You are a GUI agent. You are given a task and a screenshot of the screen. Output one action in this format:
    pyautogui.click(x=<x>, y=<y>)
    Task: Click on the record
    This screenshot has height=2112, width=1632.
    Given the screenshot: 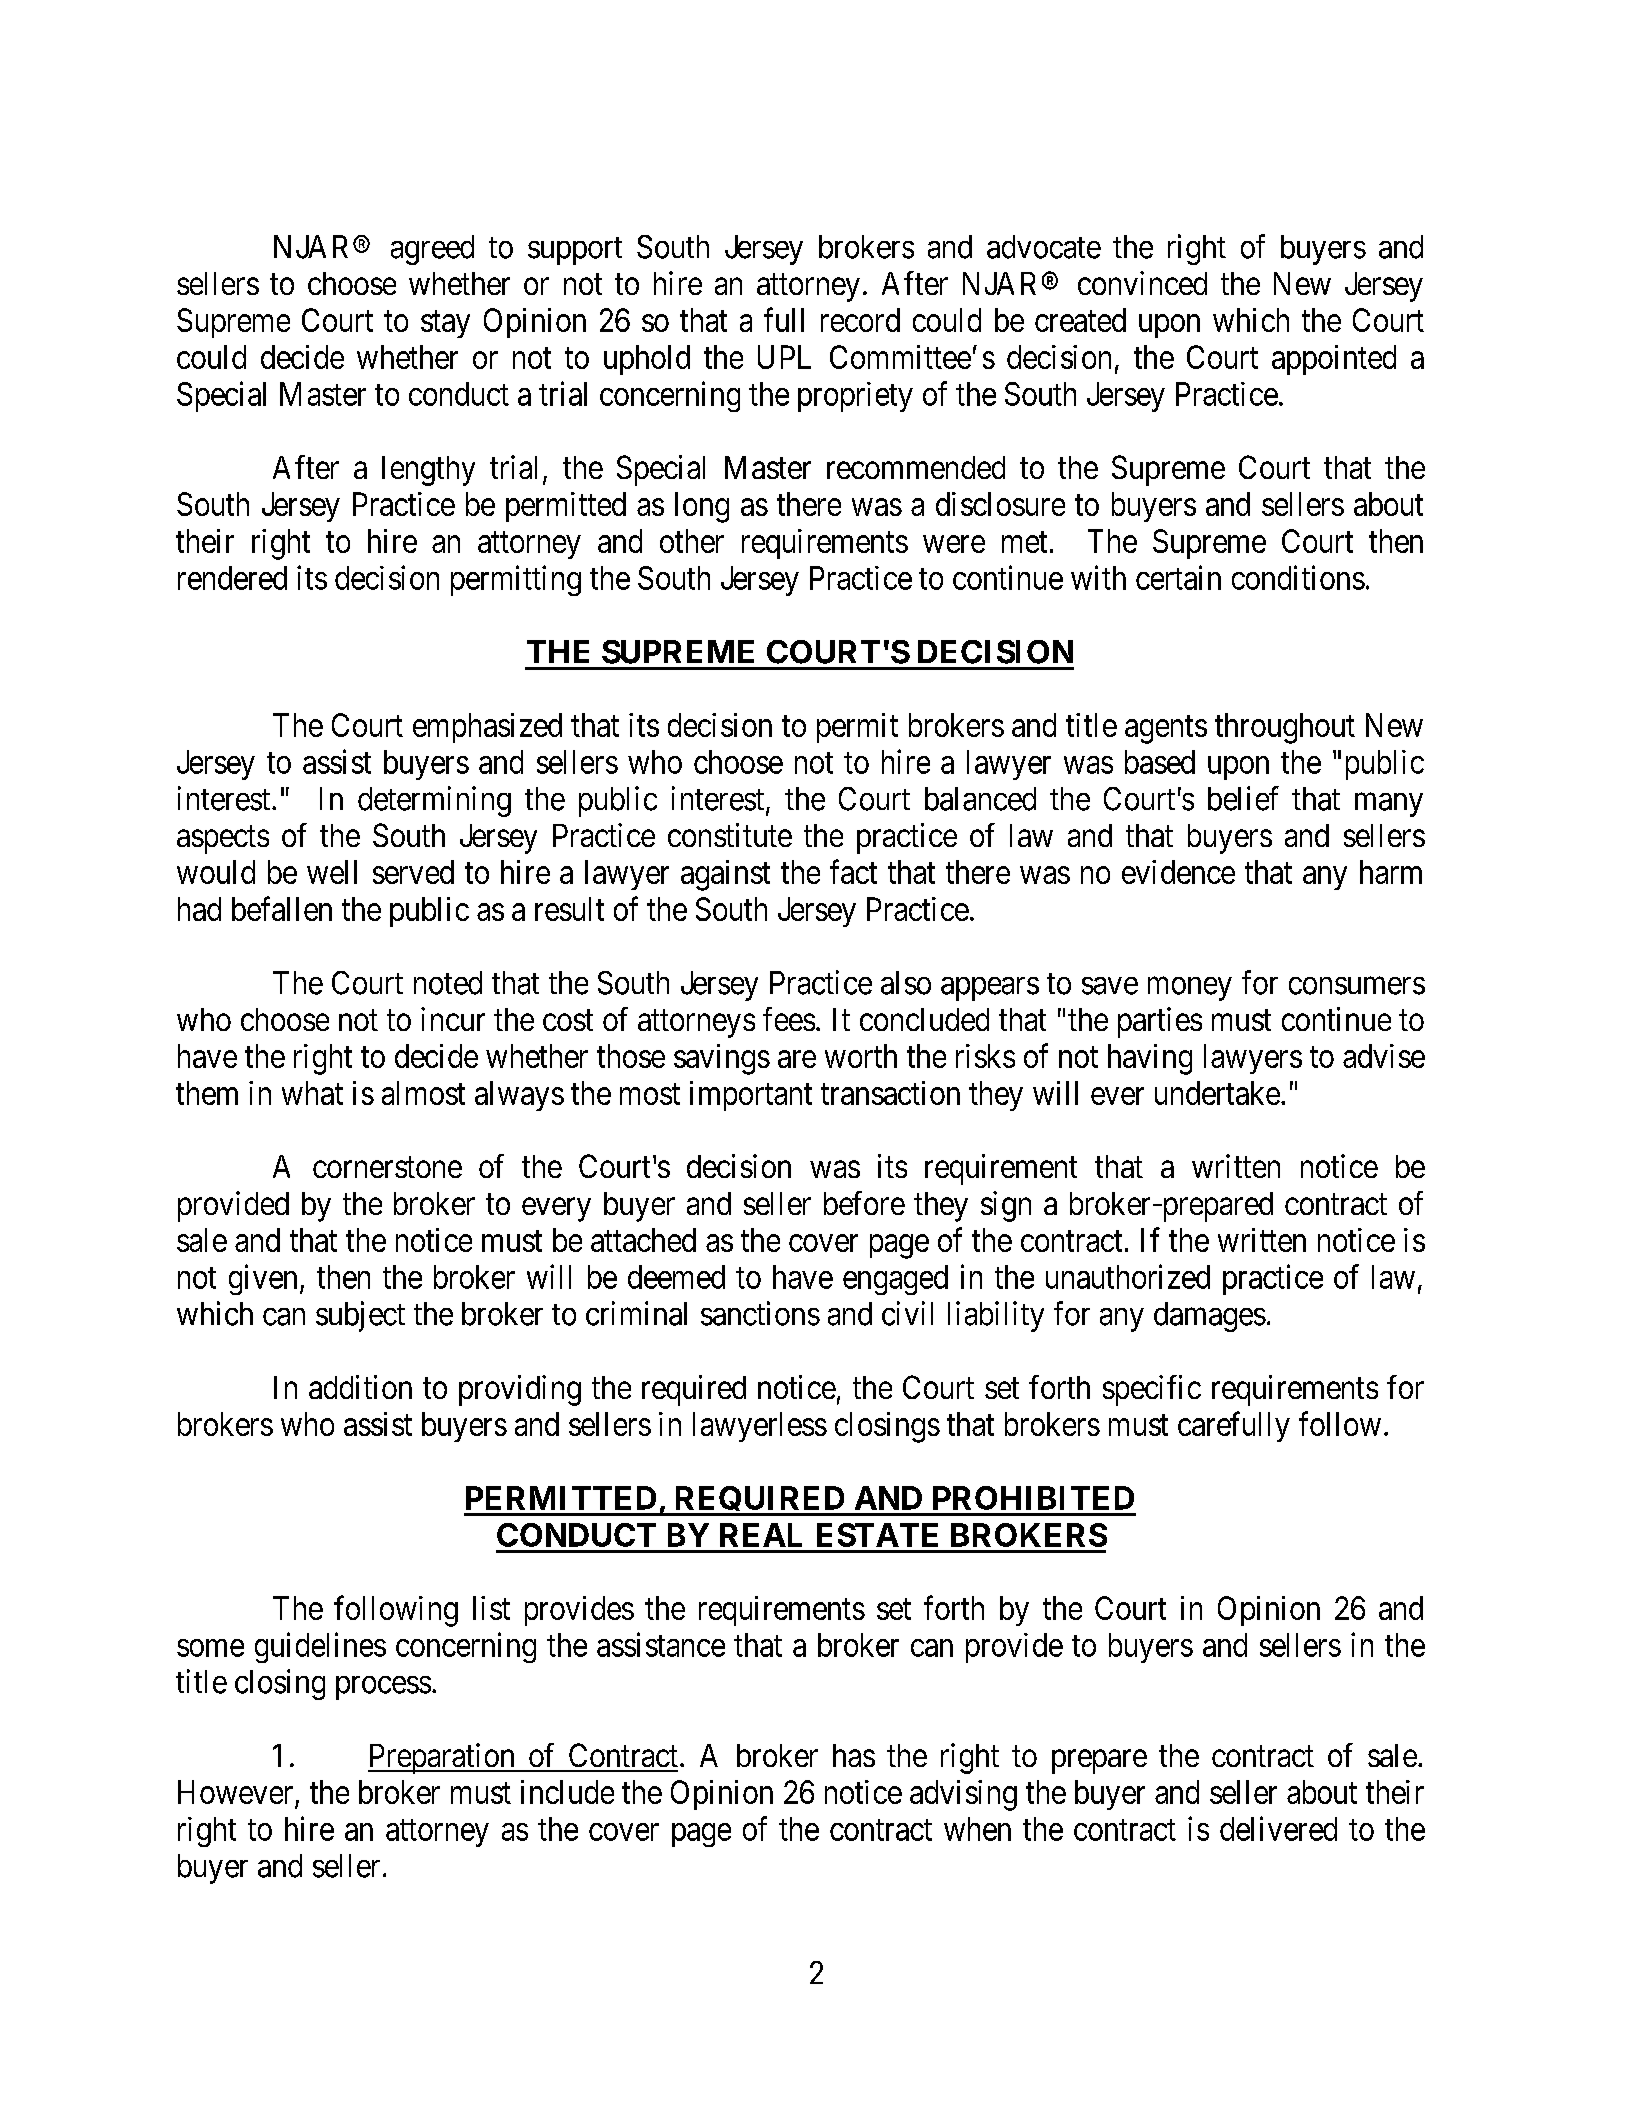 What is the action you would take?
    pyautogui.click(x=860, y=320)
